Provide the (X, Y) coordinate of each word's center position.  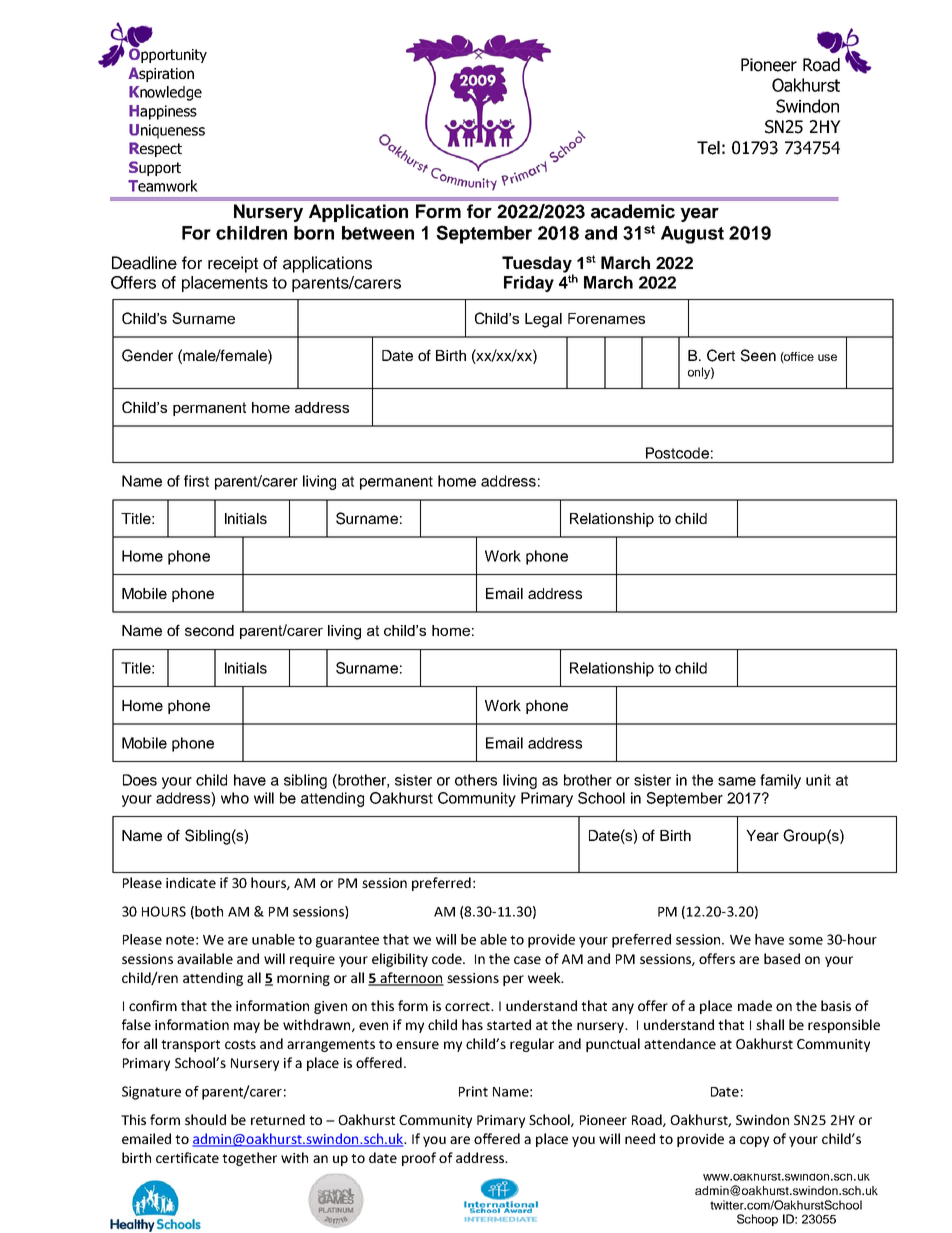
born (314, 233)
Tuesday (538, 265)
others (476, 780)
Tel (708, 148)
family (780, 781)
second (209, 630)
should (205, 1119)
